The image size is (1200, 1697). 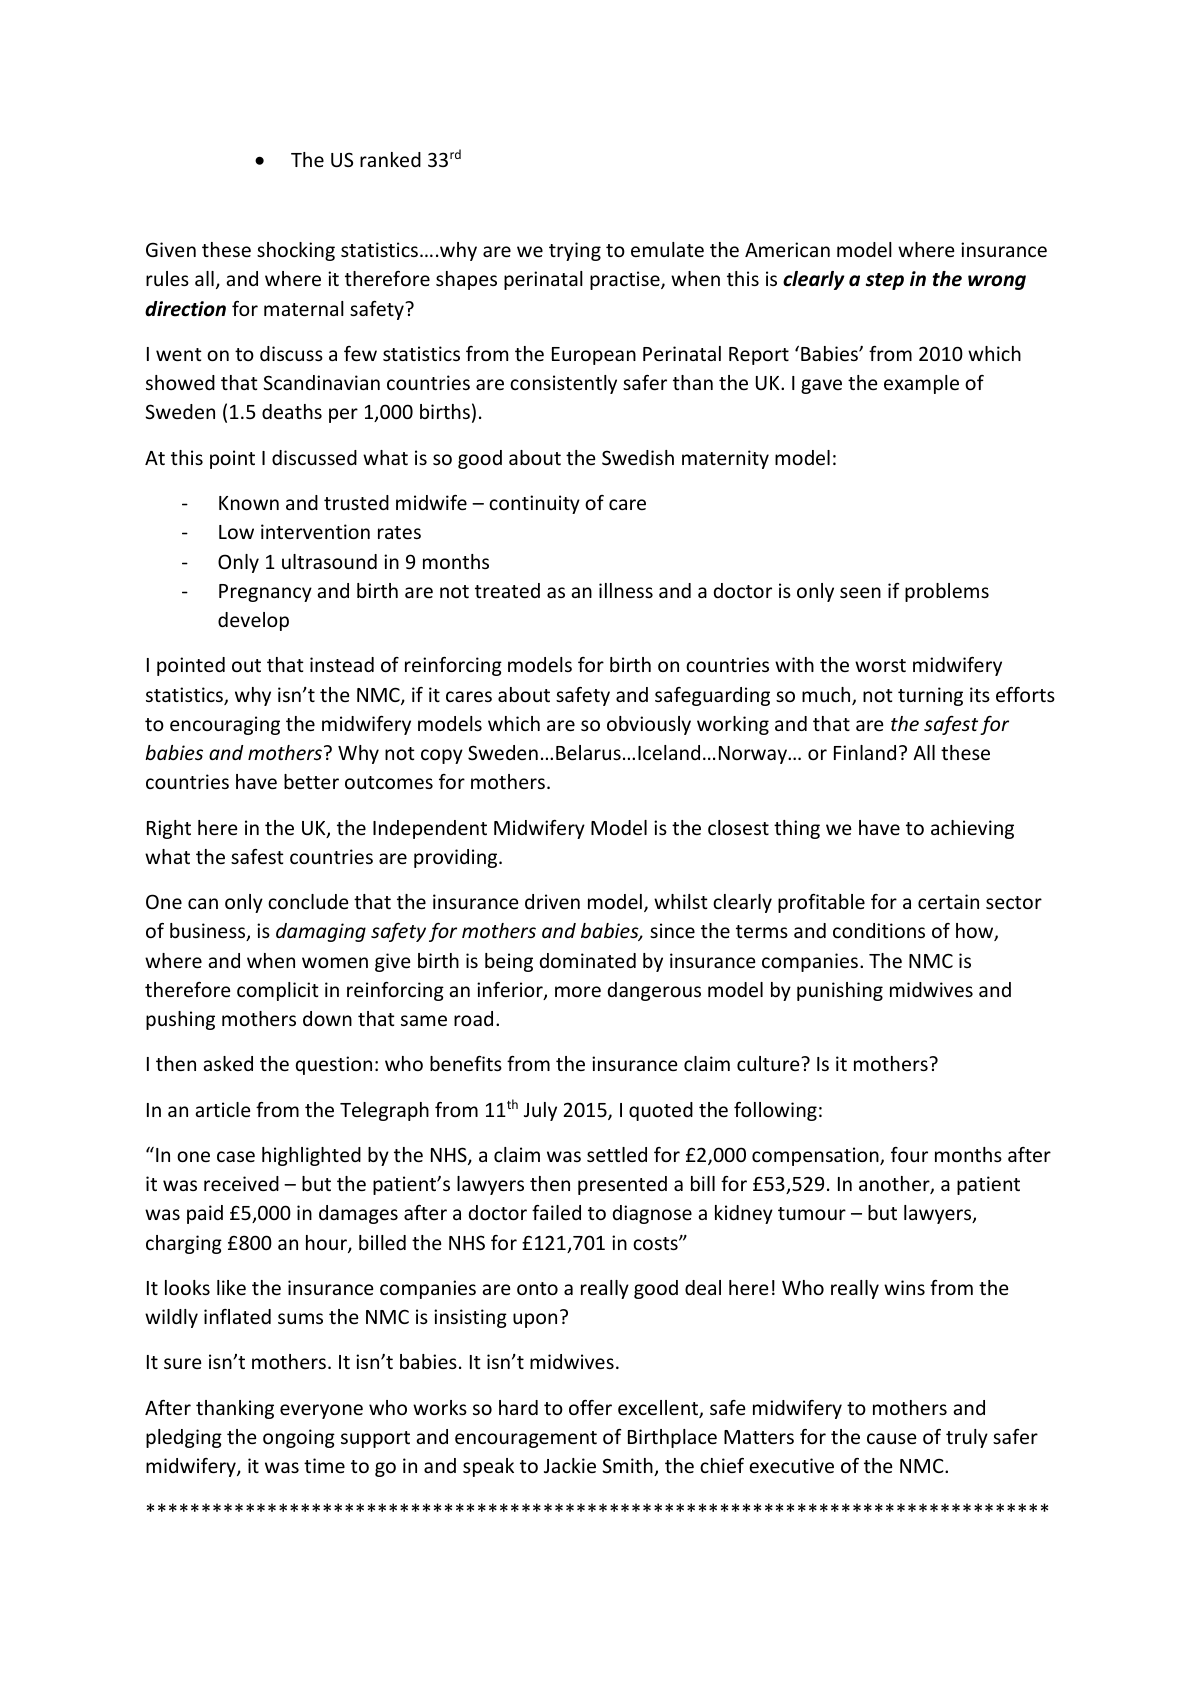 What do you see at coordinates (578, 991) in the screenshot?
I see `more` at bounding box center [578, 991].
